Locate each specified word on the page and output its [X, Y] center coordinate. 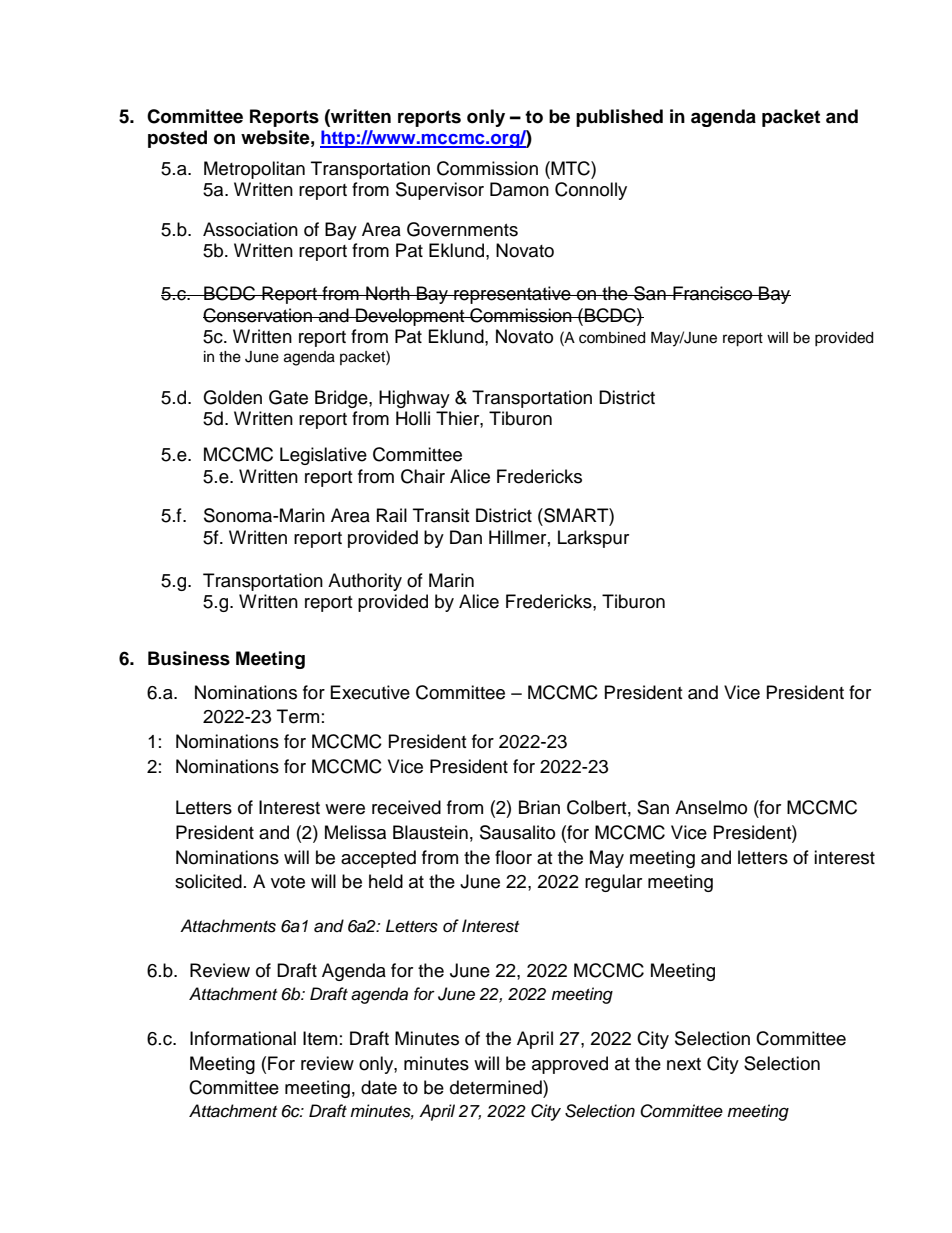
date [379, 1087]
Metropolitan [254, 170]
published [619, 118]
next [684, 1064]
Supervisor [440, 191]
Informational [243, 1038]
